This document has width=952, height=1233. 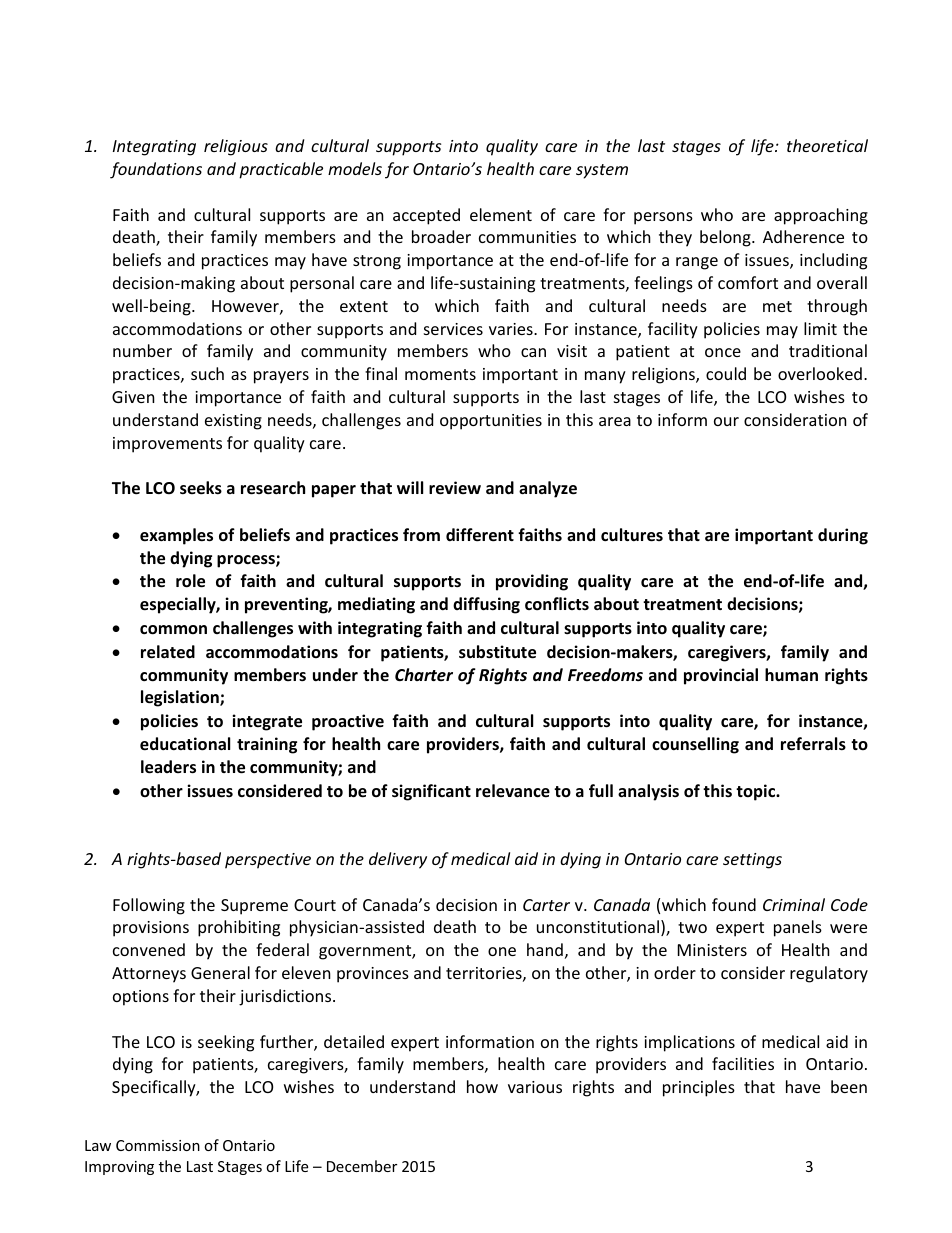 What do you see at coordinates (827, 145) in the document?
I see `theoretical` at bounding box center [827, 145].
